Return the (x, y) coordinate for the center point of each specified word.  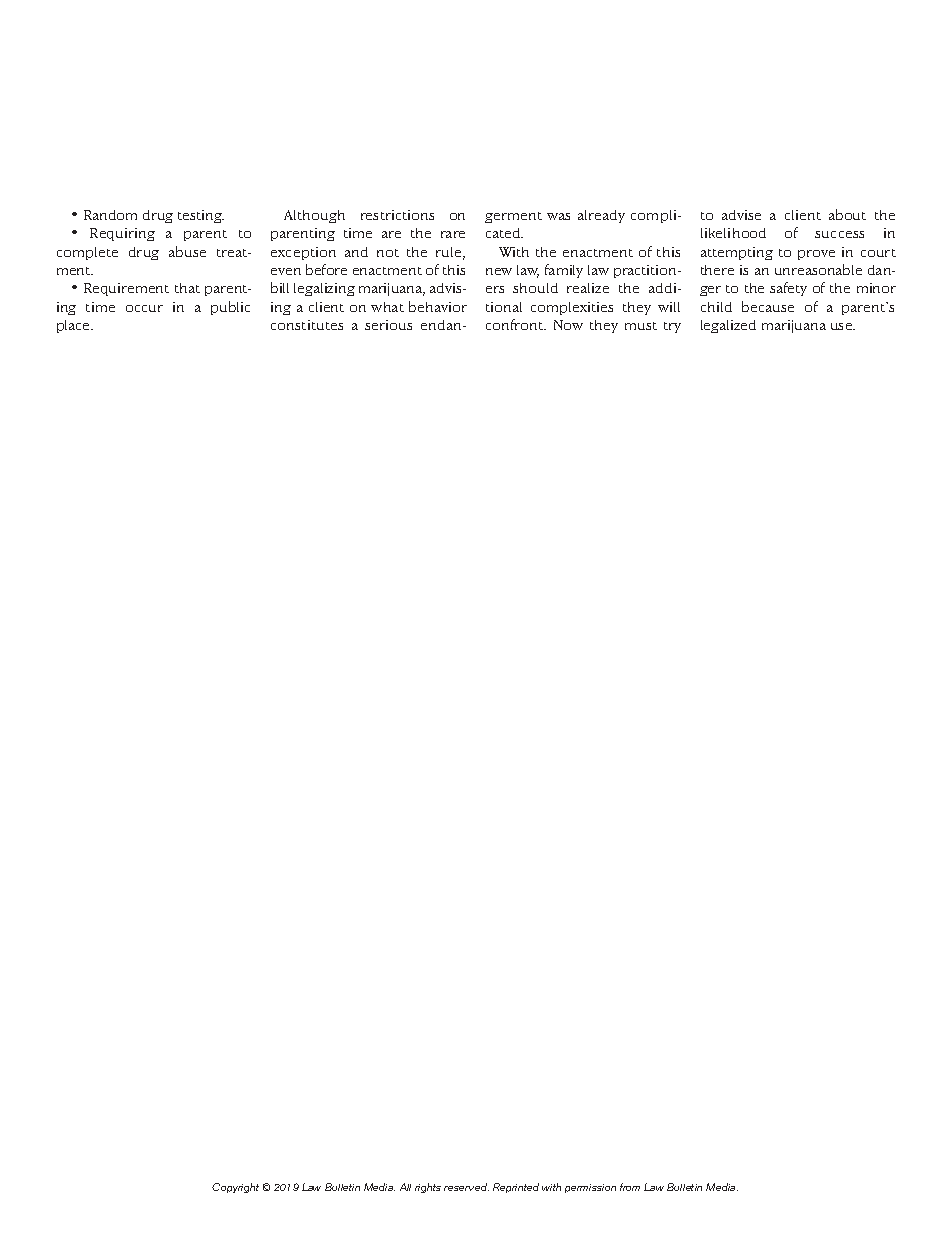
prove (816, 255)
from (630, 1187)
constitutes (307, 325)
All (405, 1187)
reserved (466, 1187)
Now (568, 325)
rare (453, 234)
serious (388, 325)
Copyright (235, 1188)
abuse (187, 251)
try (672, 327)
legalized (728, 326)
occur (144, 308)
